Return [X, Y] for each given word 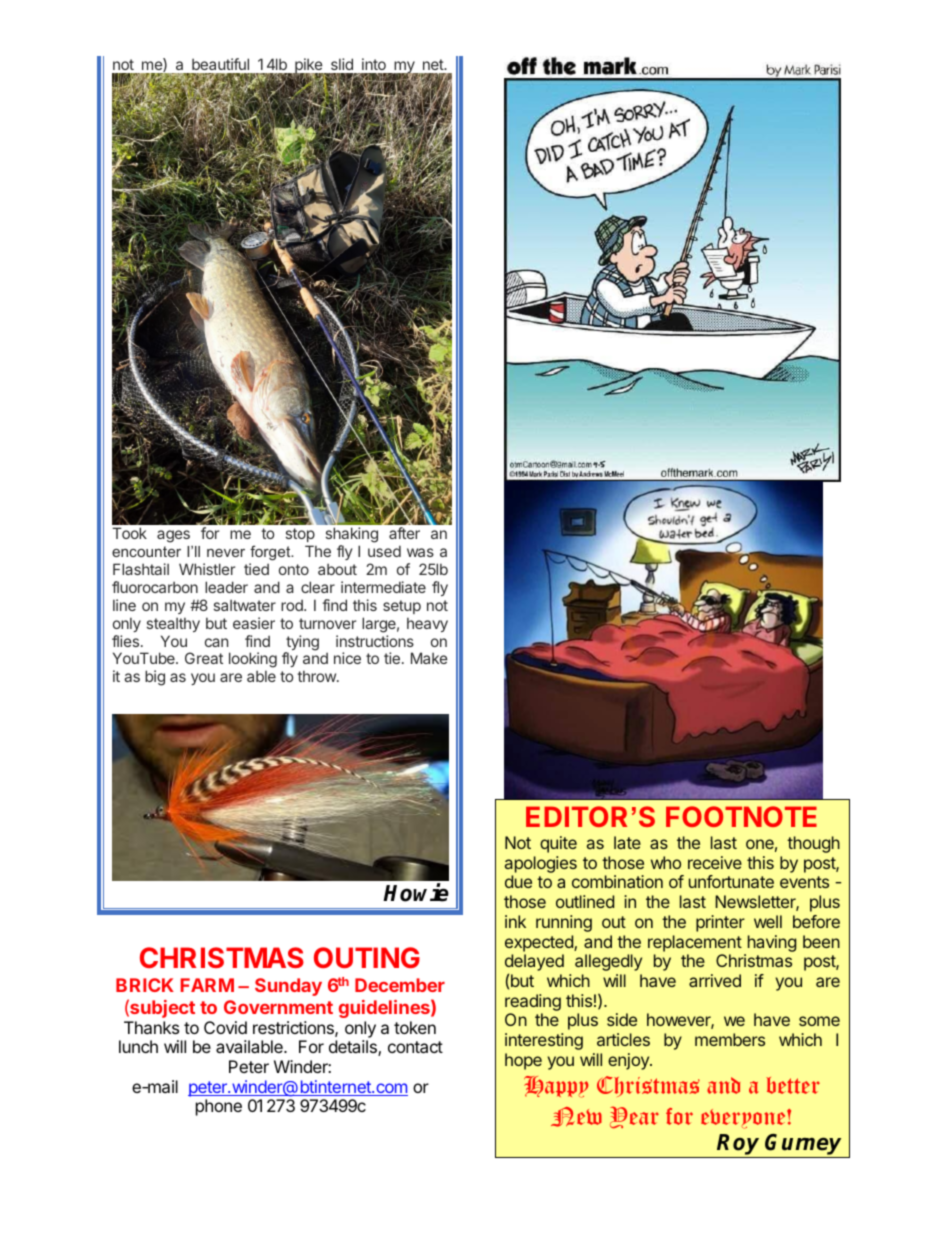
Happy [556, 1087]
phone [219, 1107]
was [420, 552]
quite [558, 844]
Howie [416, 892]
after [404, 533]
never [226, 553]
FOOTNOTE [741, 816]
